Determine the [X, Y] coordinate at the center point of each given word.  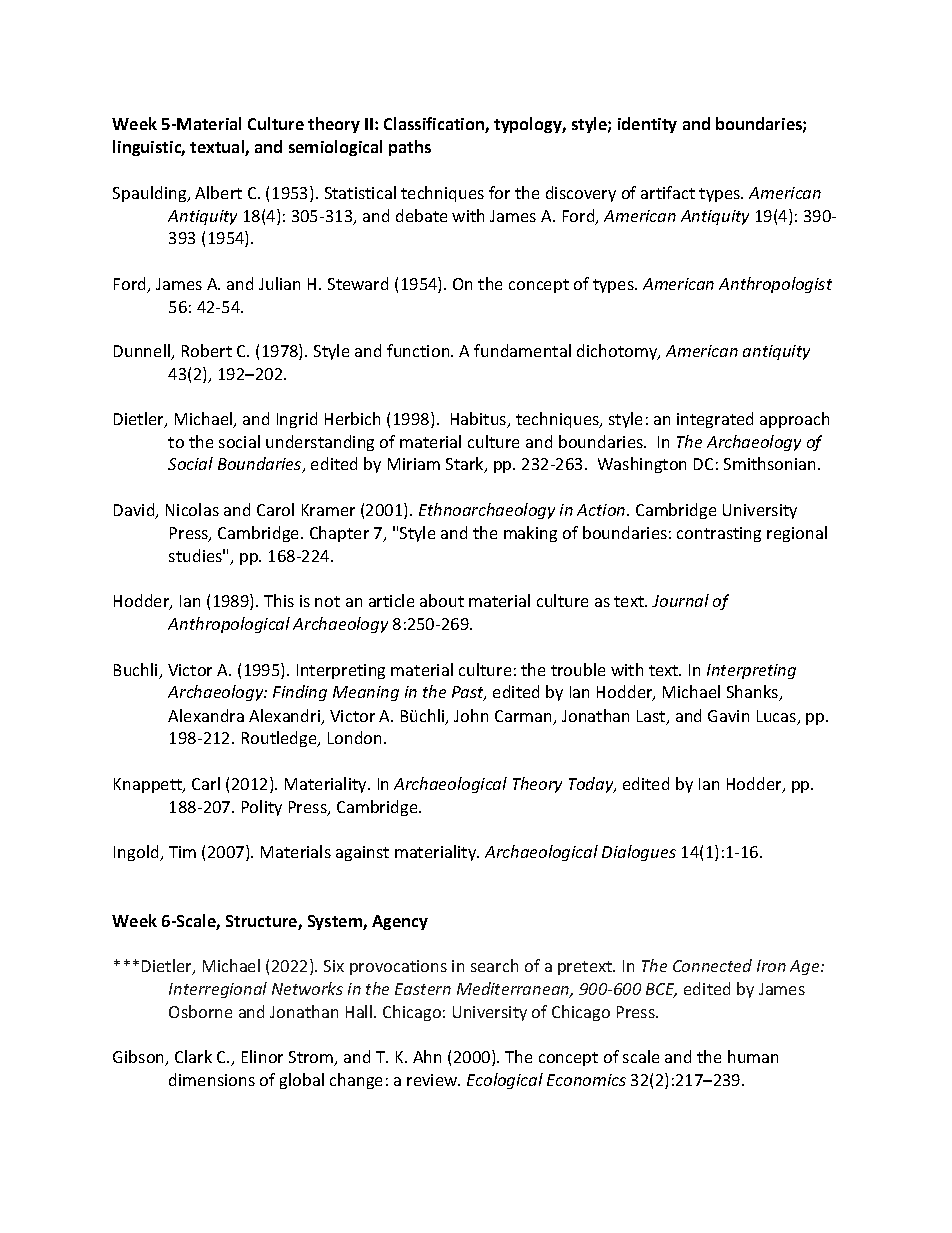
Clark [193, 1056]
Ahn [427, 1056]
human [753, 1056]
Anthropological [229, 625]
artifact [668, 192]
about [442, 600]
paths [410, 148]
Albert [218, 192]
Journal [680, 600]
